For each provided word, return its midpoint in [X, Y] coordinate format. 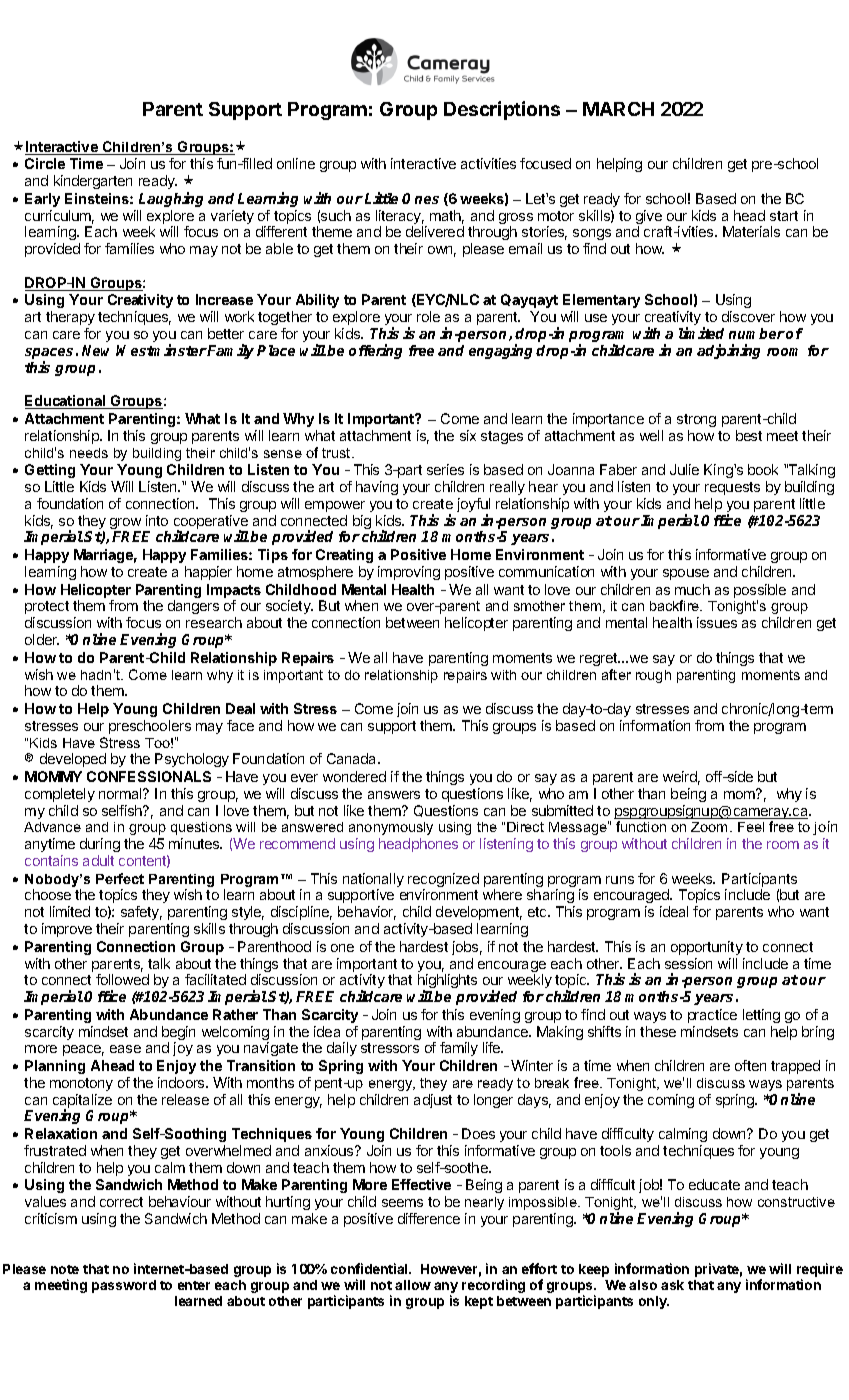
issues [717, 622]
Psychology [192, 760]
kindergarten [93, 182]
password [124, 1286]
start [784, 216]
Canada [353, 758]
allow [413, 1285]
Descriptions [502, 110]
